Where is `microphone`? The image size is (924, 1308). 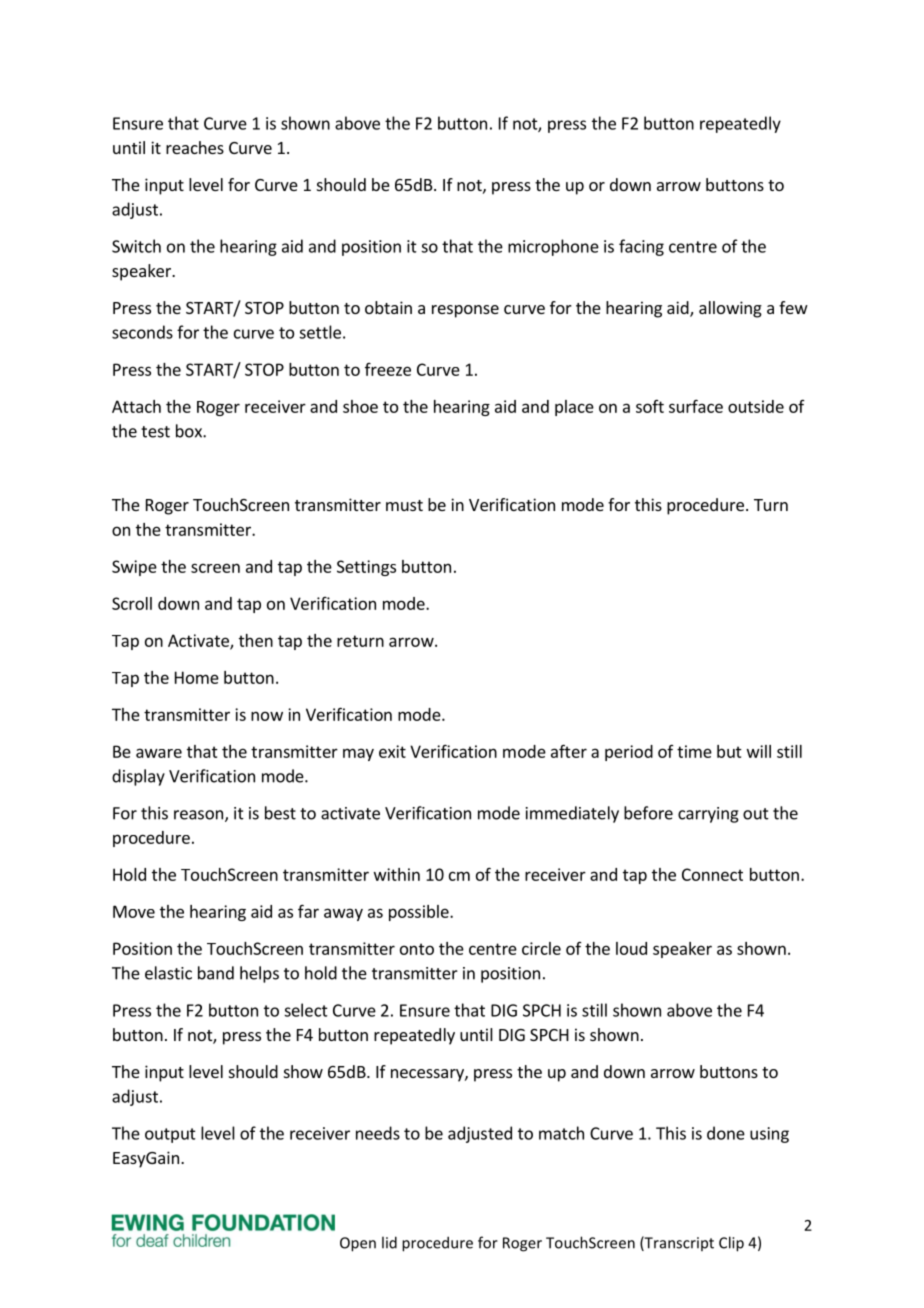 microphone is located at coordinates (553, 247).
